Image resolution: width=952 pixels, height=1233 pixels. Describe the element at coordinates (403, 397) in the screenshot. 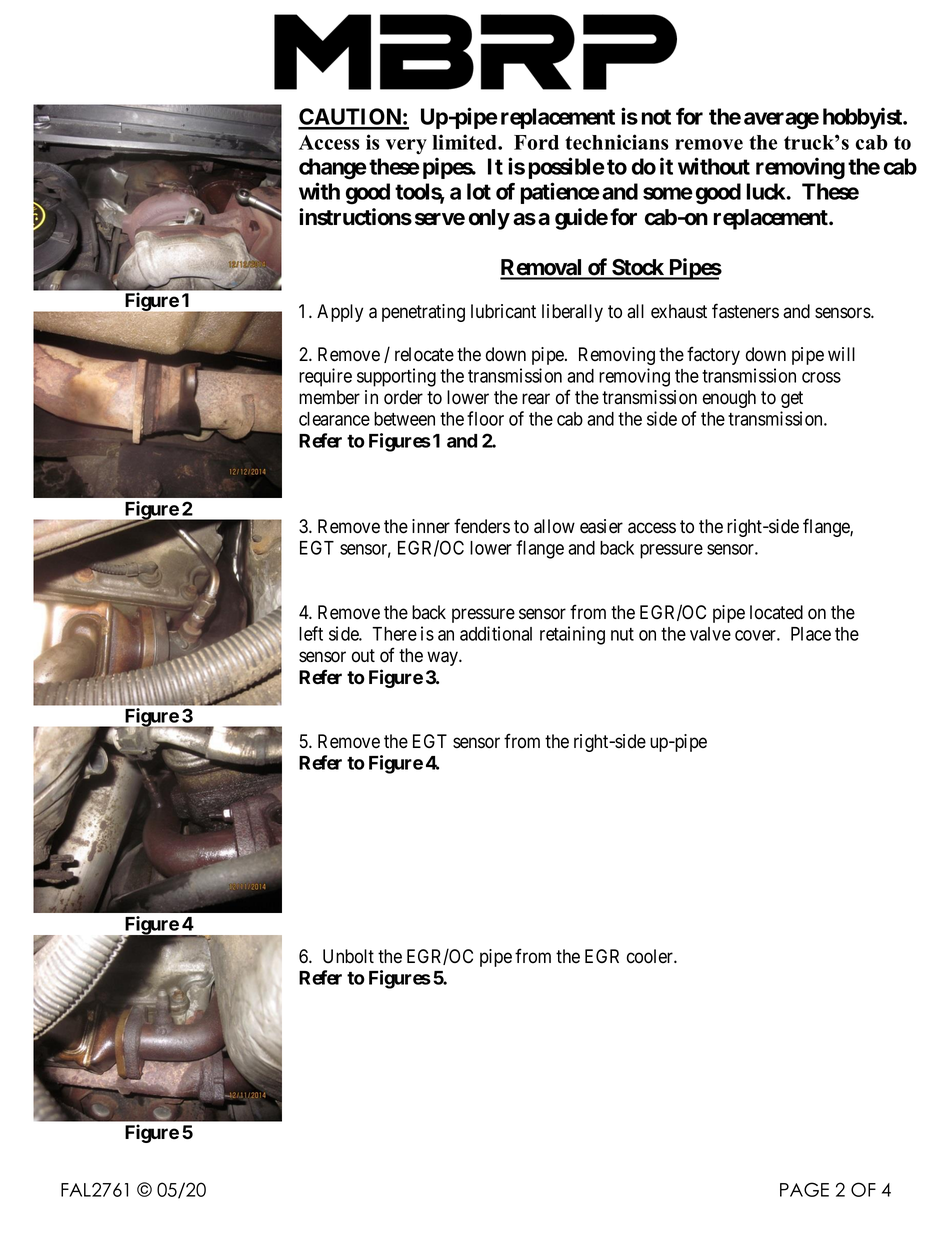

I see `order` at that location.
